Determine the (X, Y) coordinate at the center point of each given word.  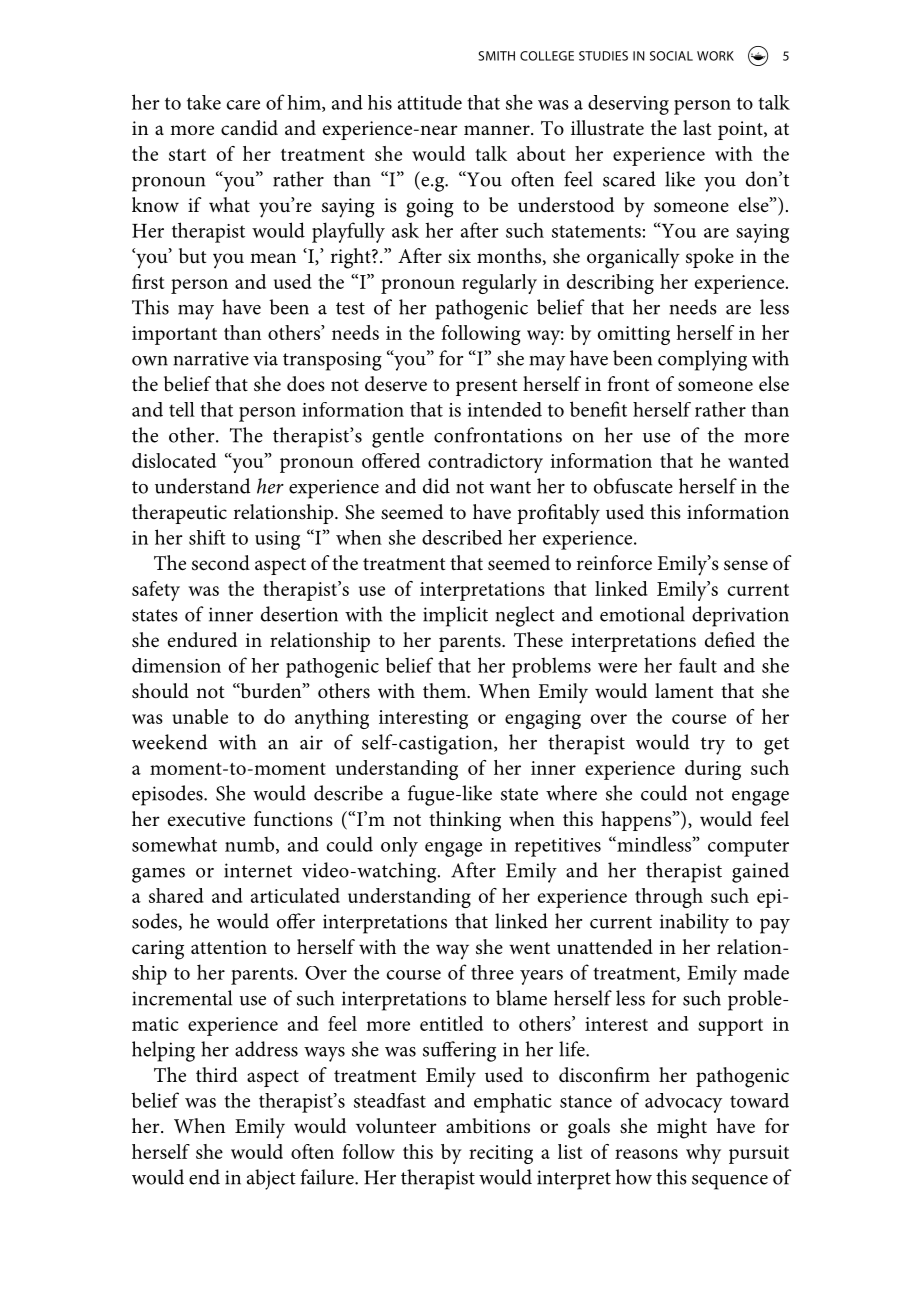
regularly (499, 284)
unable (200, 716)
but (192, 256)
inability (694, 923)
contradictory (485, 463)
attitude (430, 102)
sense (746, 565)
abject (271, 1179)
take (204, 102)
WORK (715, 56)
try (713, 746)
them (445, 690)
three (492, 972)
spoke (710, 258)
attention (229, 947)
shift (207, 537)
